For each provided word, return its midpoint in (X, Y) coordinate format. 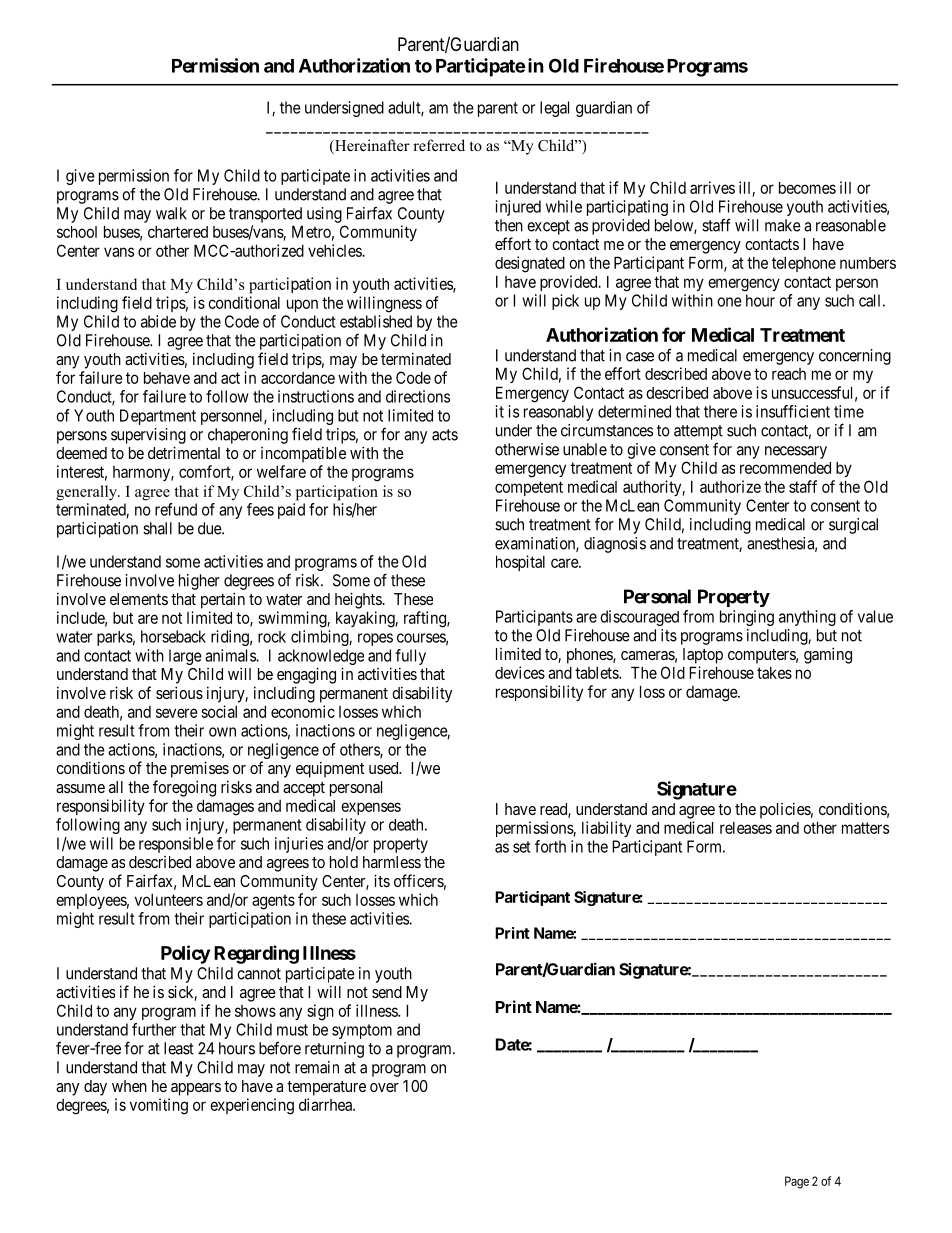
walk (171, 213)
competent (529, 488)
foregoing (184, 788)
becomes (807, 188)
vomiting (159, 1106)
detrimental (184, 452)
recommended (785, 468)
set (522, 847)
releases (746, 828)
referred (439, 145)
